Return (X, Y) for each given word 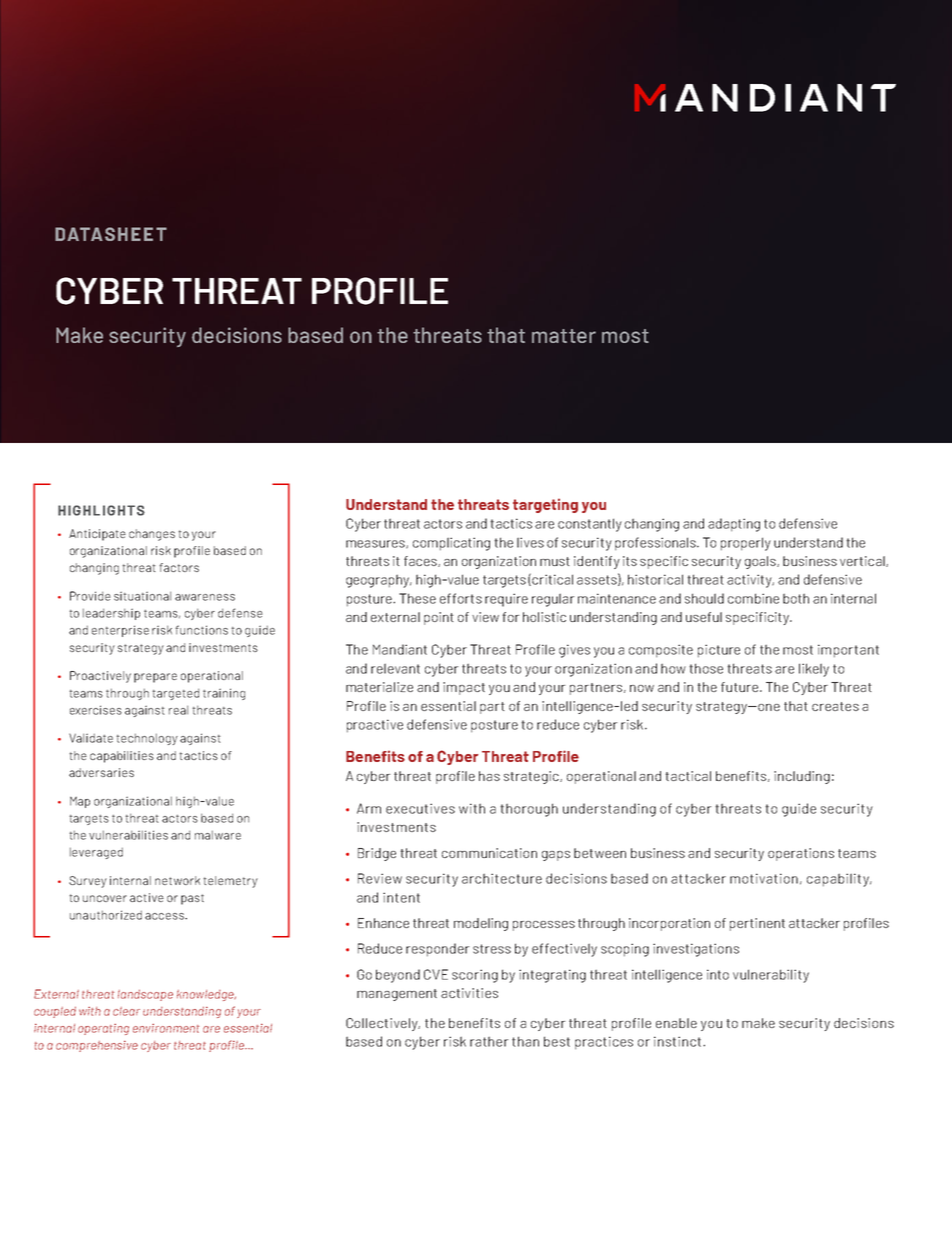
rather (489, 1041)
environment (166, 1028)
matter (564, 336)
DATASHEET (111, 234)
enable (676, 1023)
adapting (734, 525)
